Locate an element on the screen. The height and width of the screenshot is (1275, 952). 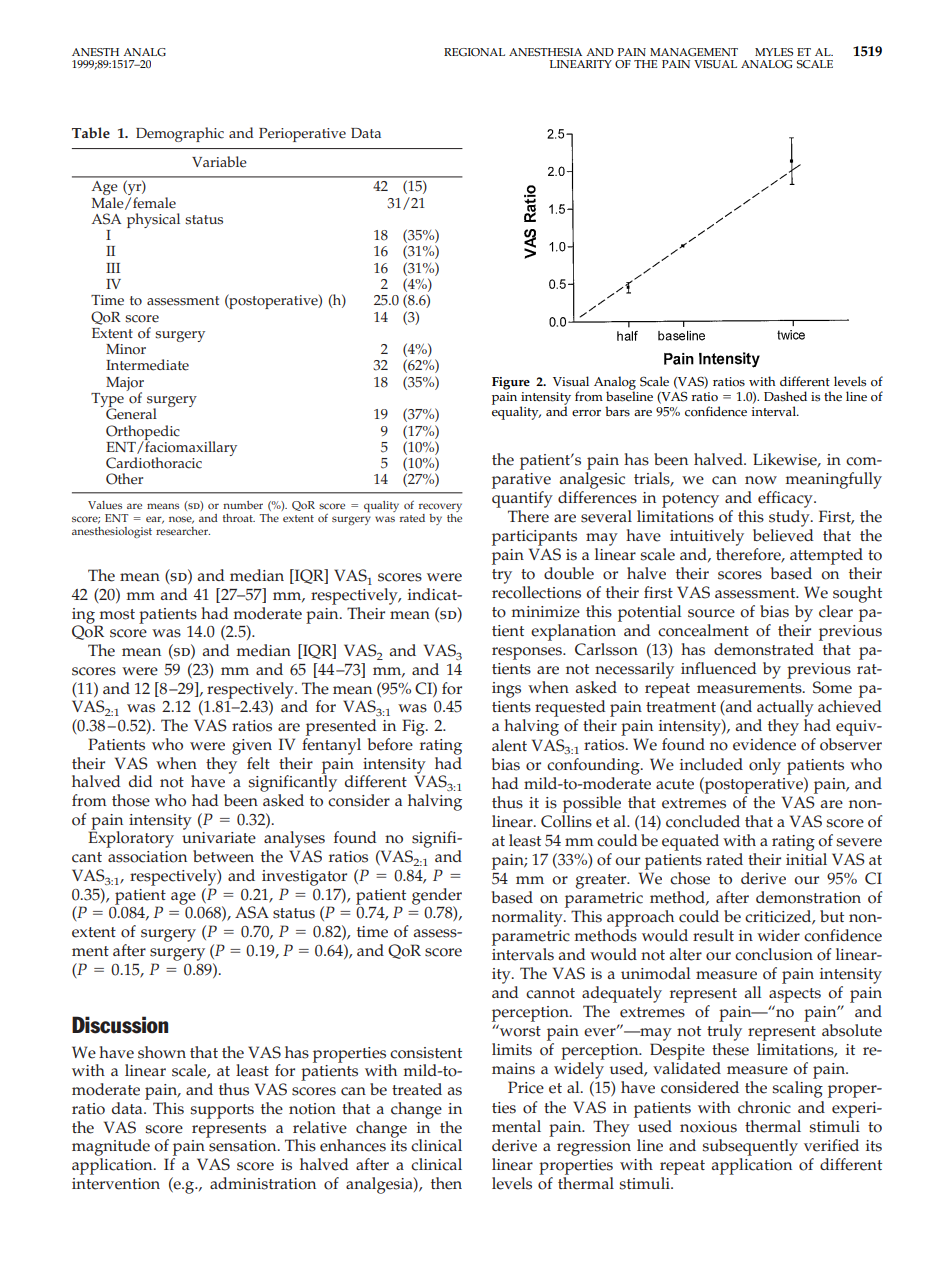
REGIONAL is located at coordinates (474, 52).
